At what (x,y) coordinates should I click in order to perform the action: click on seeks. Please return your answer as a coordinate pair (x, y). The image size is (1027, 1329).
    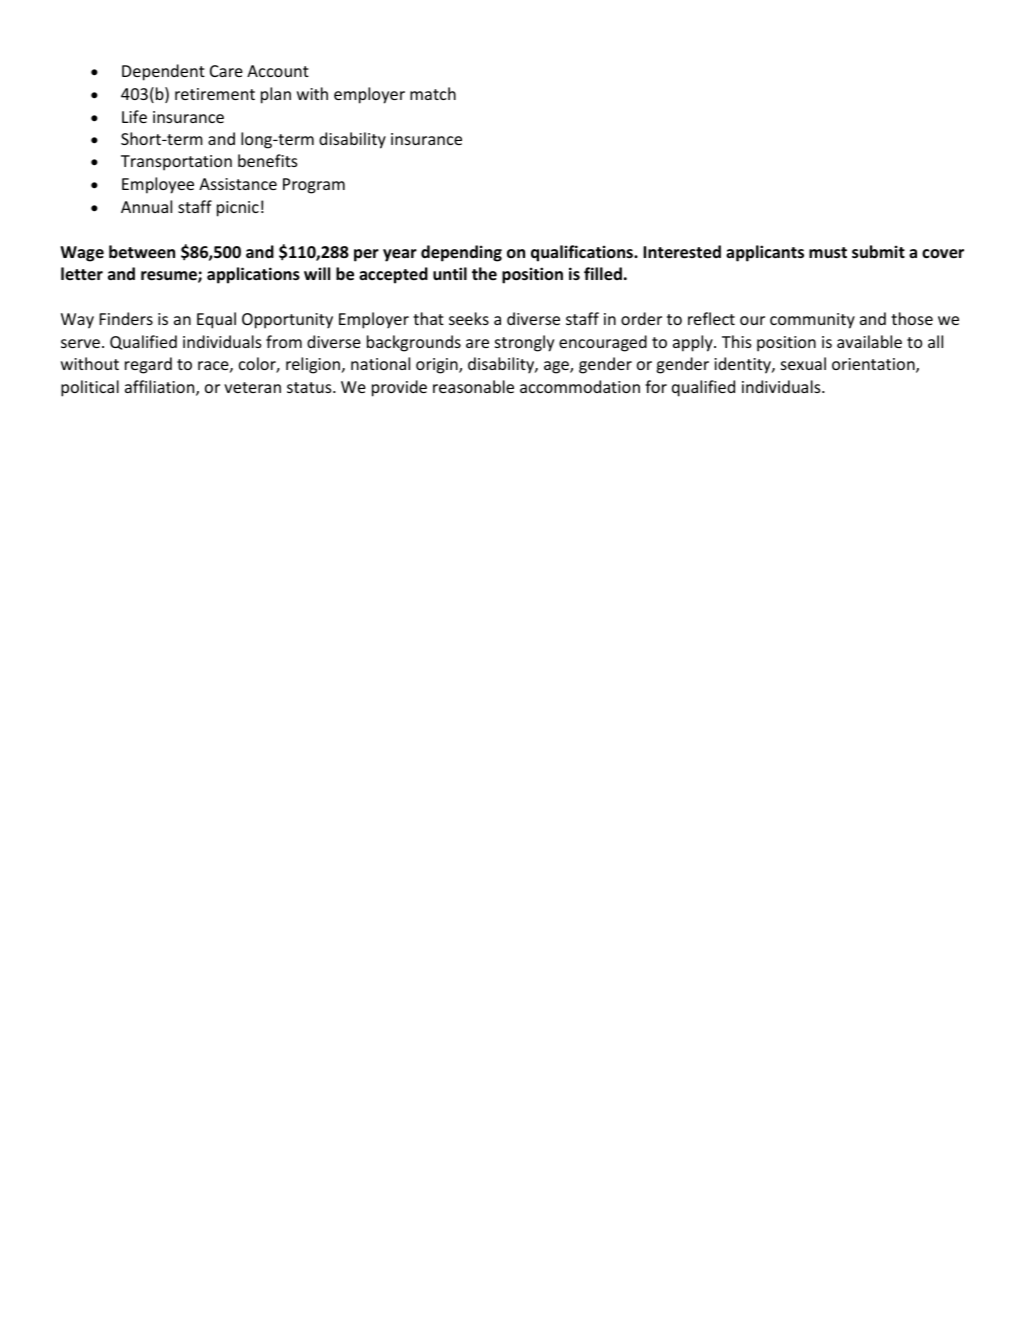
    Looking at the image, I should click on (469, 318).
